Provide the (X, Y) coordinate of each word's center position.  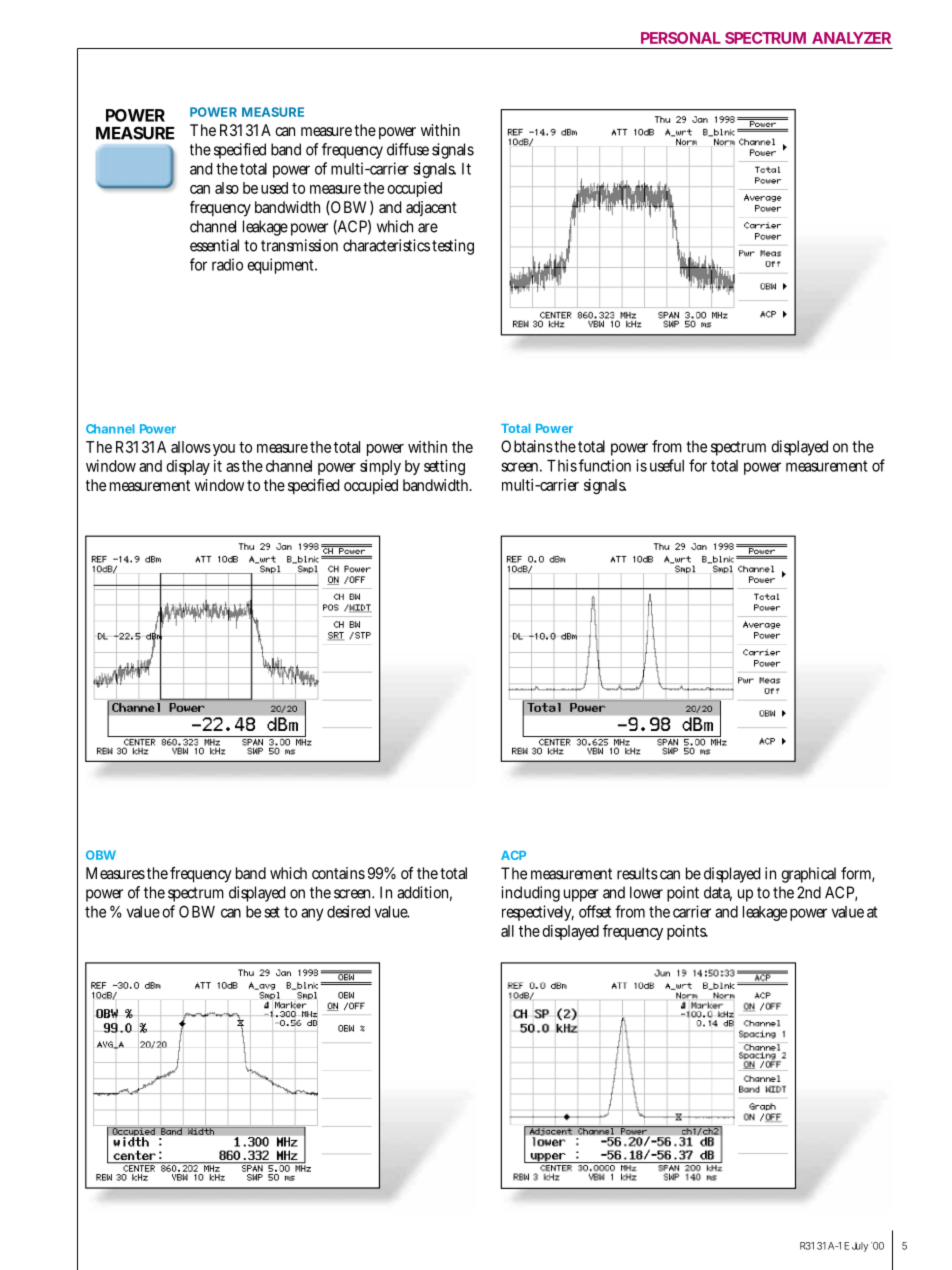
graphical (808, 875)
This (562, 465)
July (860, 1247)
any (312, 914)
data (718, 893)
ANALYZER (851, 38)
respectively (538, 913)
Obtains (527, 446)
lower (646, 892)
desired (348, 911)
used (274, 188)
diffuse (408, 149)
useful (667, 465)
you (224, 450)
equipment (282, 266)
